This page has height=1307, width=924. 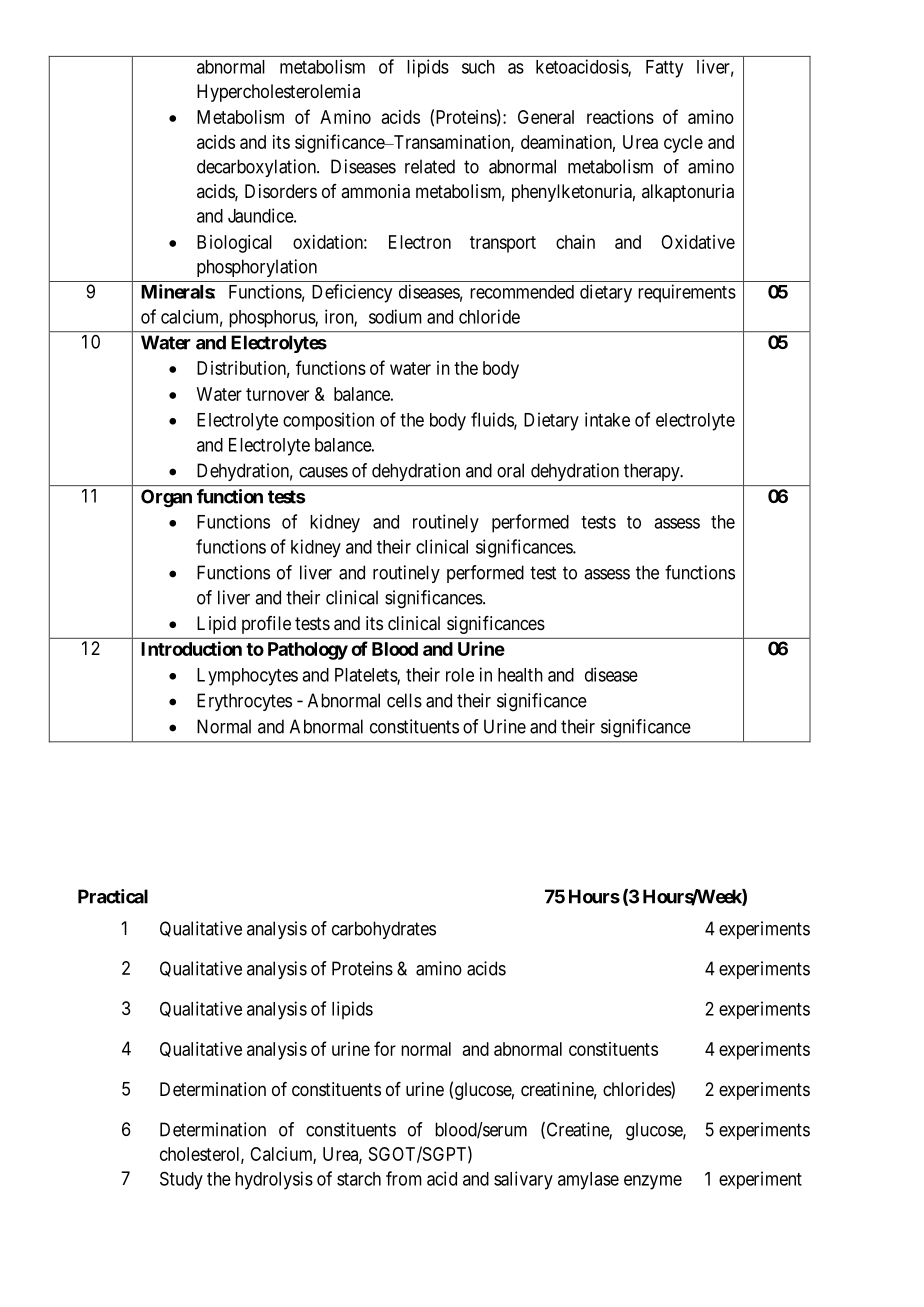 What do you see at coordinates (520, 675) in the page?
I see `health` at bounding box center [520, 675].
